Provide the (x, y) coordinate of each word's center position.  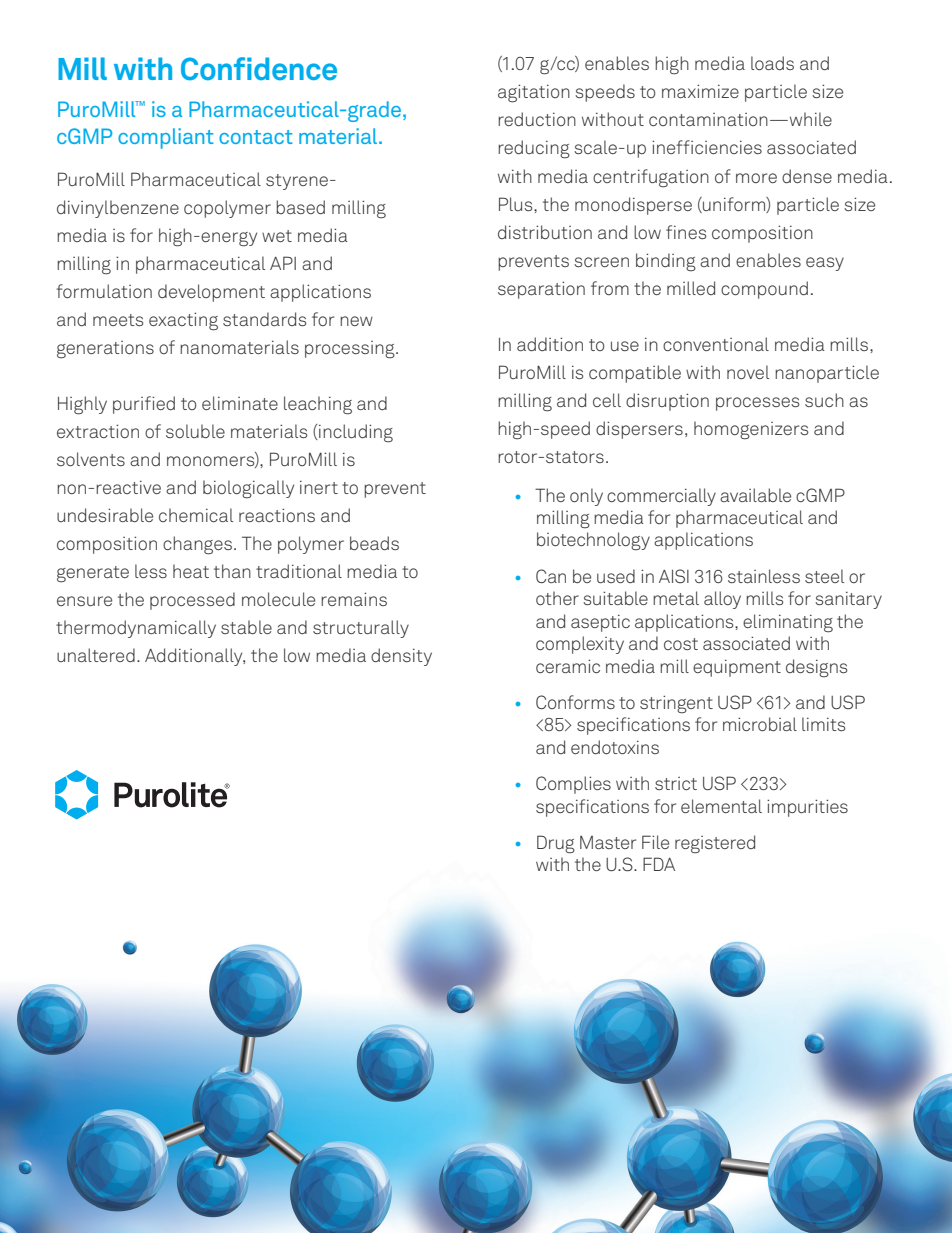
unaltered (96, 655)
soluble (195, 431)
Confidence (259, 68)
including (356, 433)
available (755, 495)
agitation (534, 93)
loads (772, 63)
